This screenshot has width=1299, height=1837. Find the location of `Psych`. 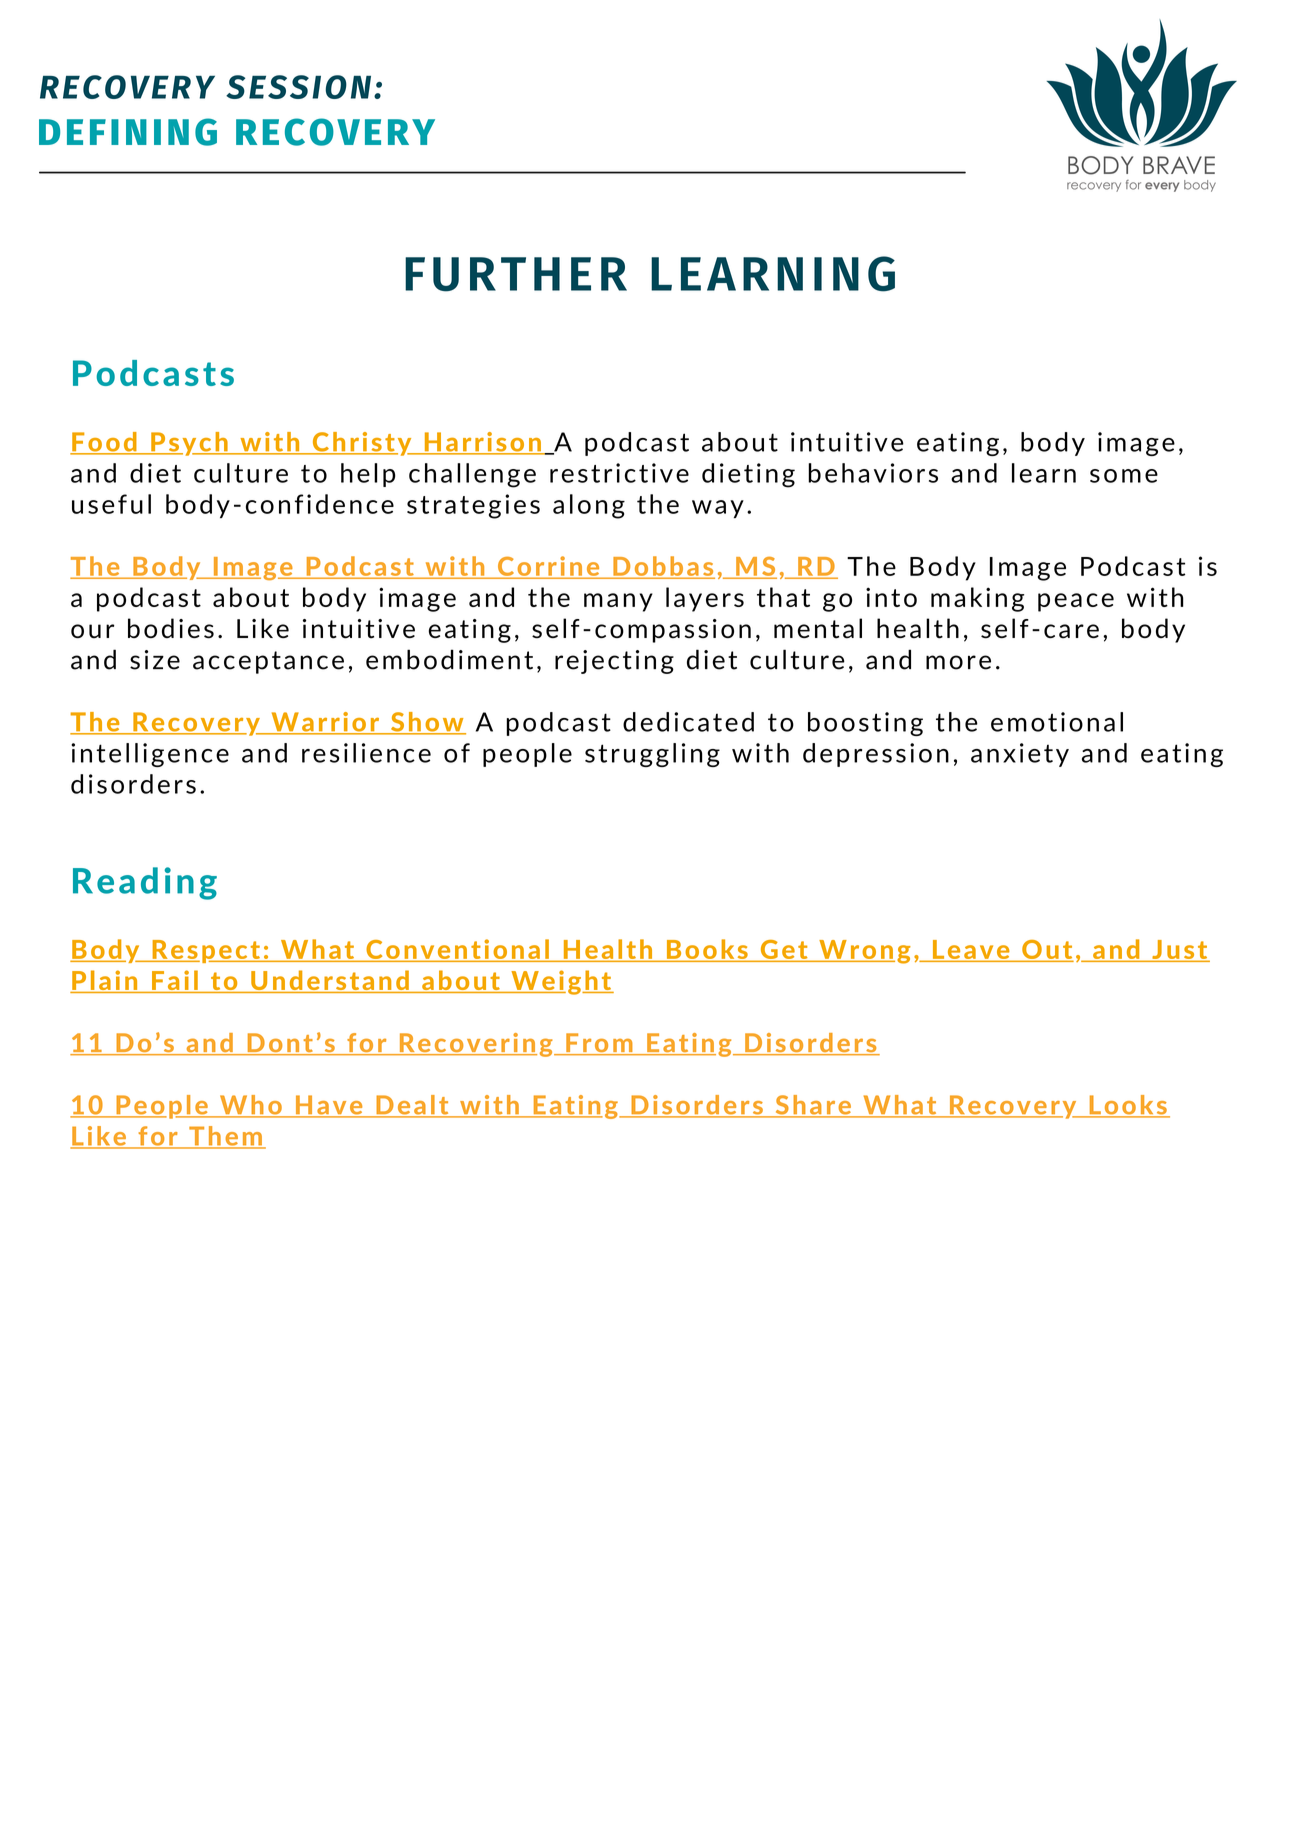

Psych is located at coordinates (189, 444).
